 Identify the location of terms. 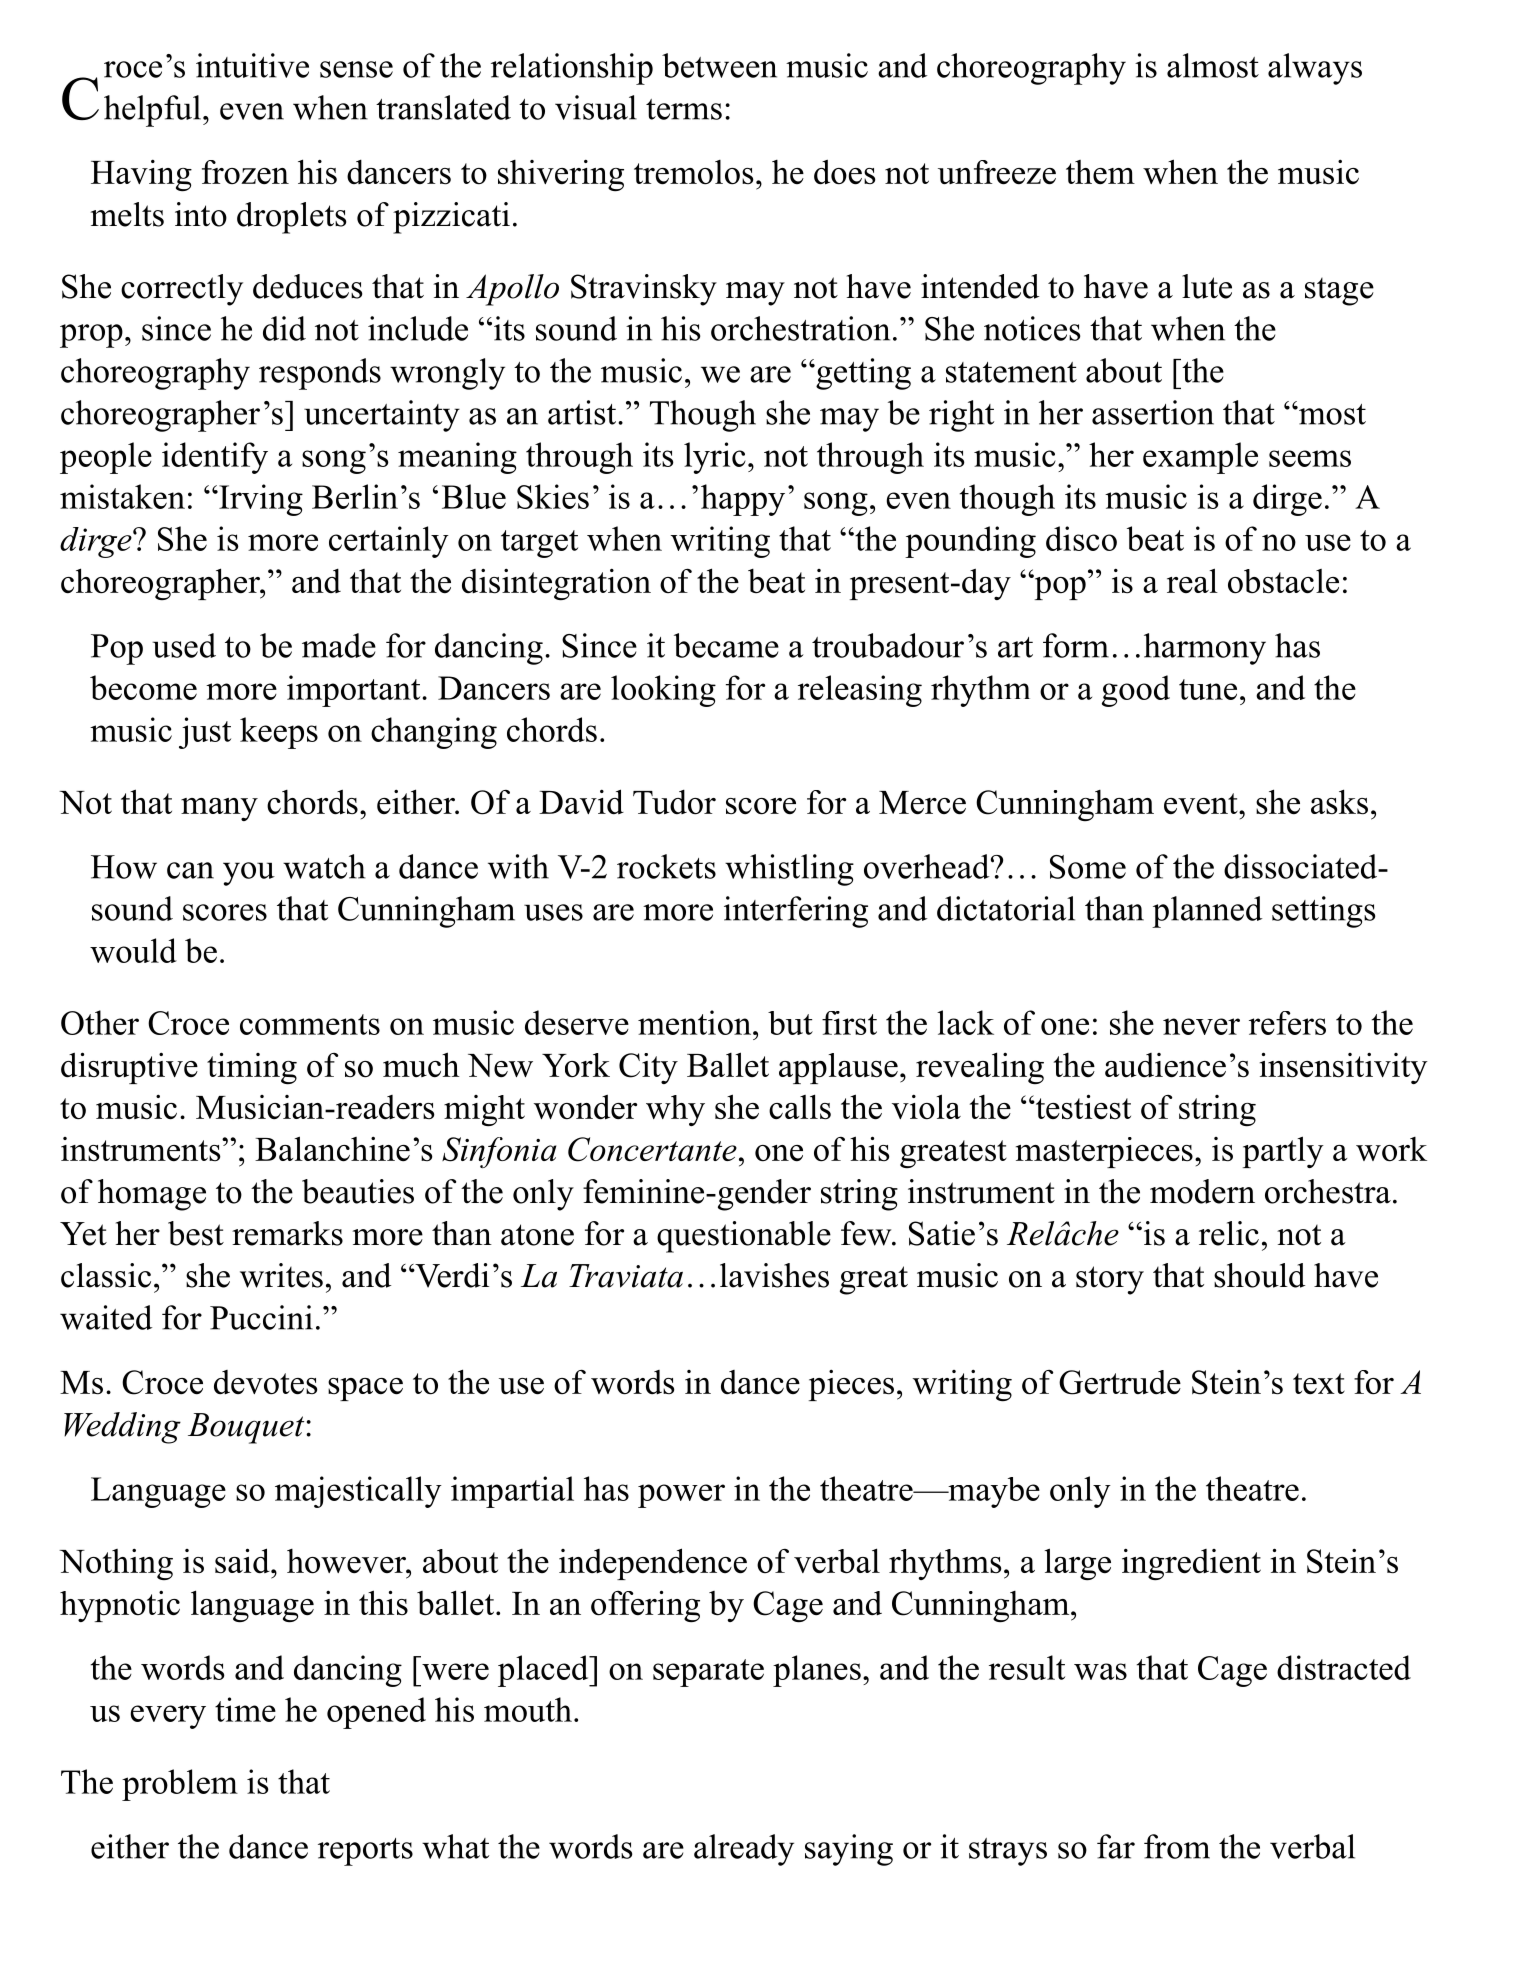
(684, 109).
